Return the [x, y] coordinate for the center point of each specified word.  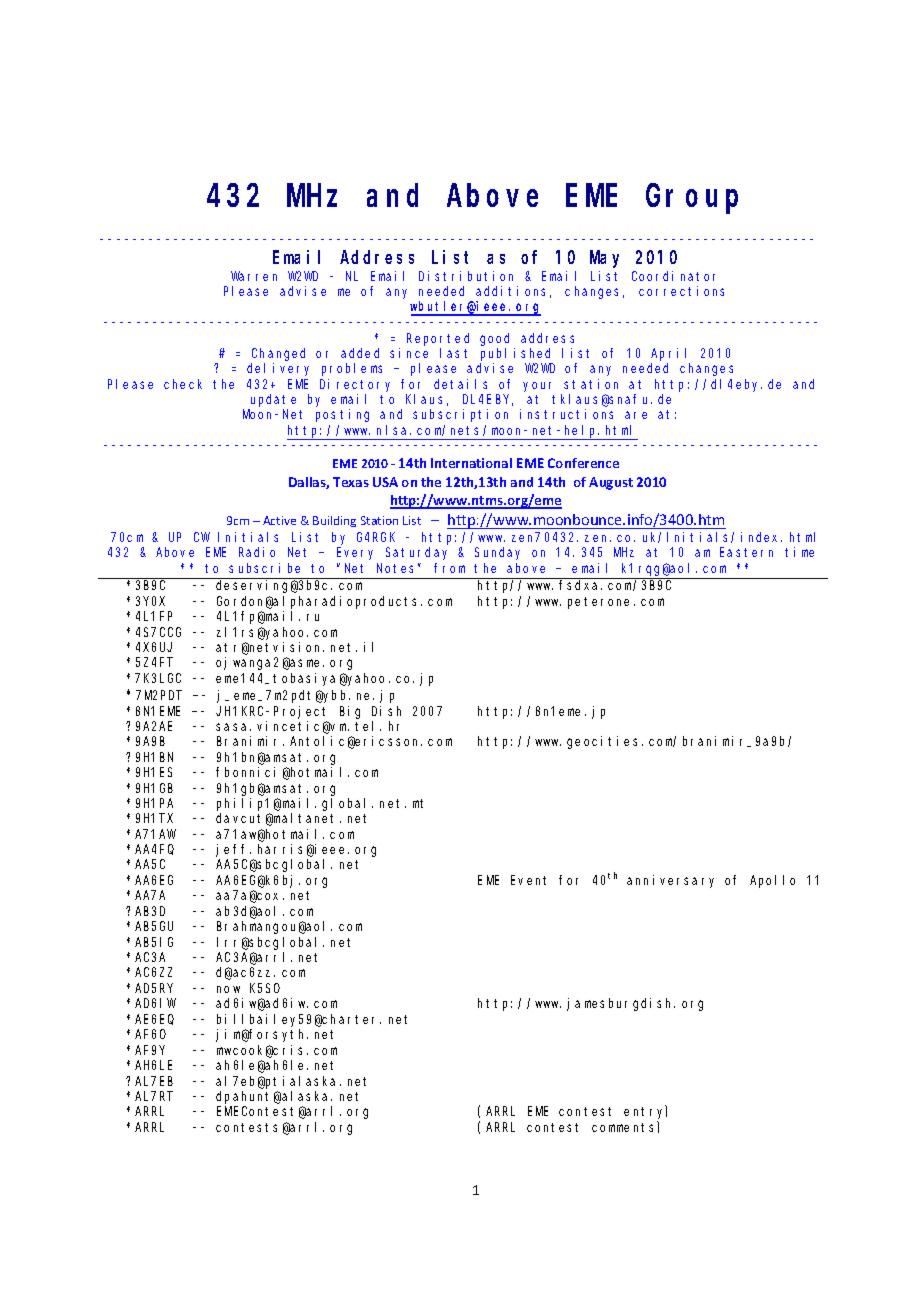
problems [352, 369]
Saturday [416, 553]
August [611, 483]
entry [645, 1113]
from [449, 568]
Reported [438, 339]
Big [350, 712]
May [604, 259]
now [228, 989]
